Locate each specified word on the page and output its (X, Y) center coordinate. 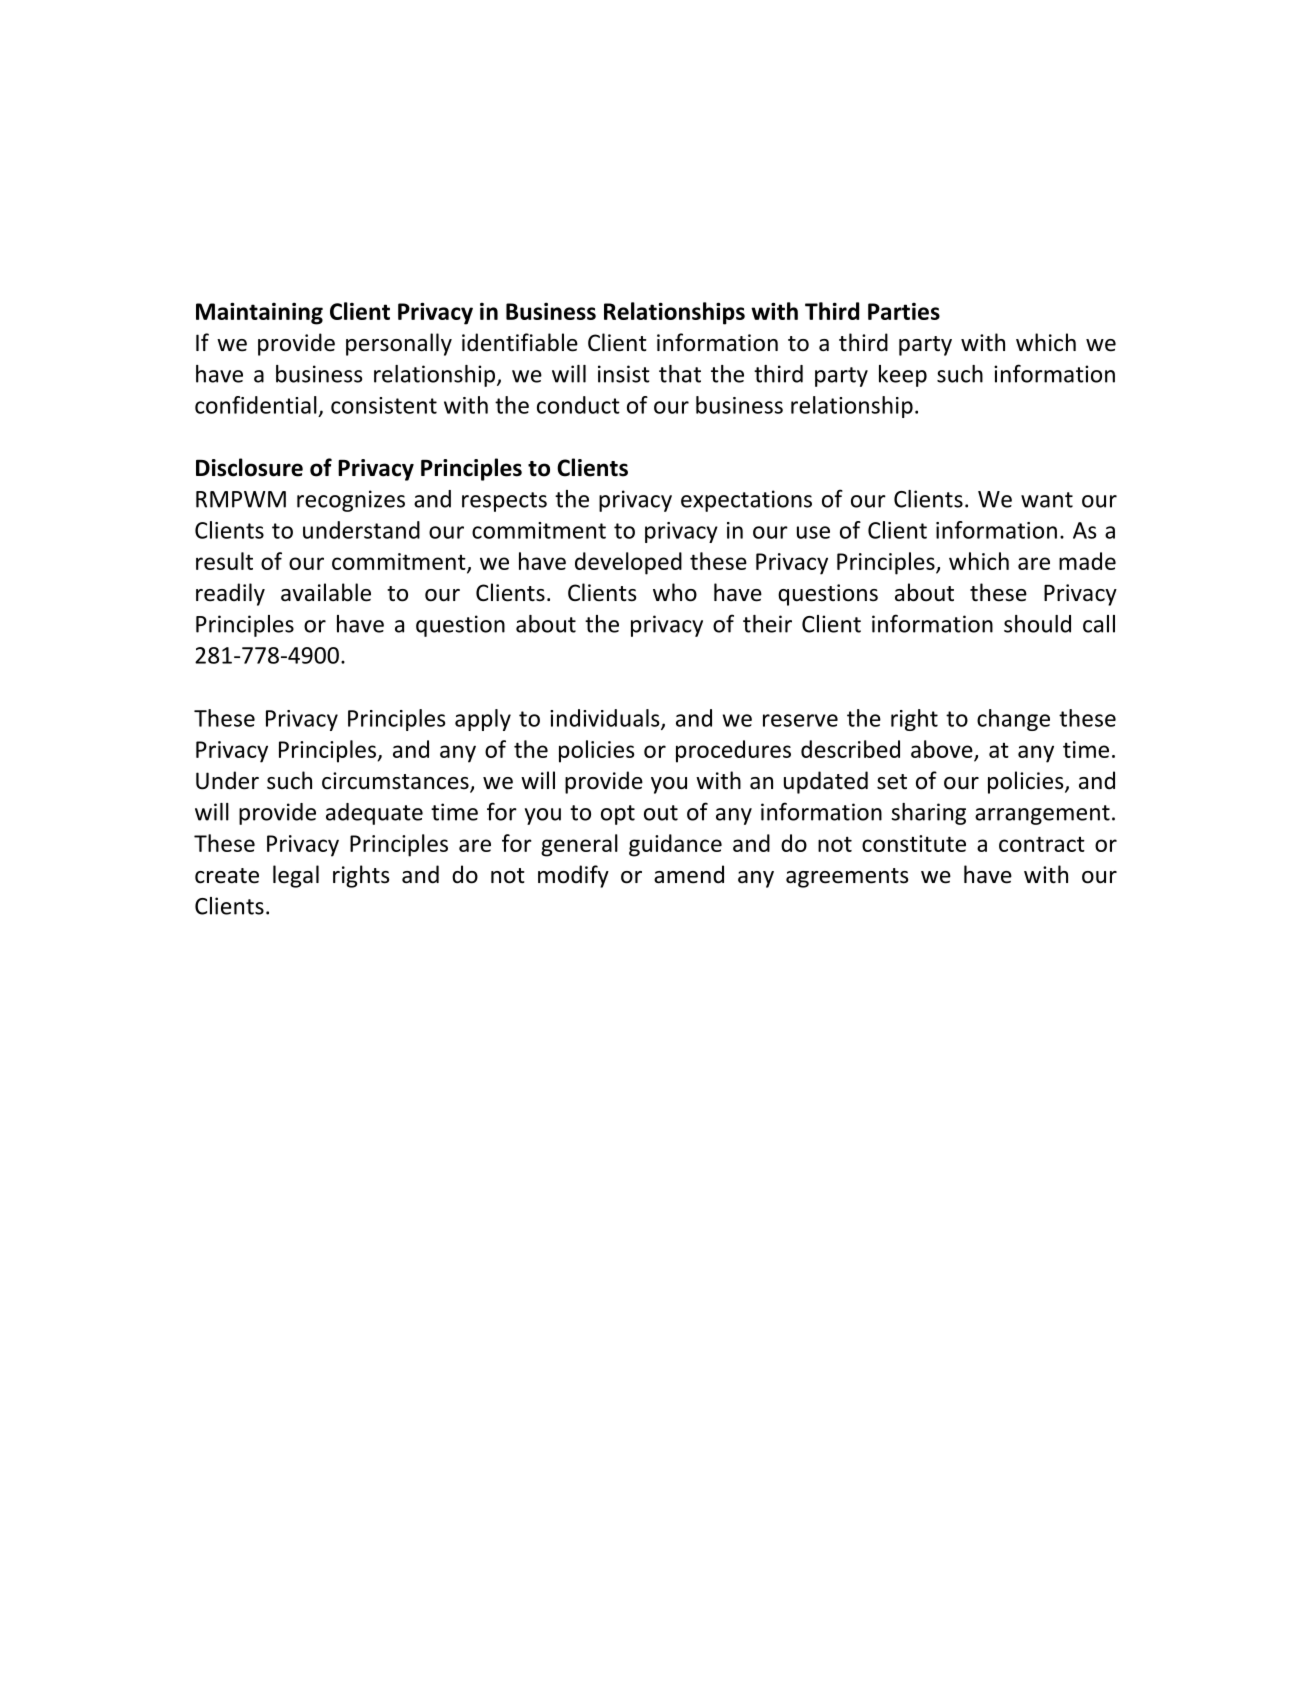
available (326, 592)
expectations (746, 501)
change (1013, 720)
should (1037, 624)
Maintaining (259, 313)
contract (1042, 844)
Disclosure (249, 467)
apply (483, 720)
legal (296, 876)
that (680, 374)
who (675, 592)
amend (689, 874)
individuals (606, 719)
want (1047, 500)
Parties (904, 311)
